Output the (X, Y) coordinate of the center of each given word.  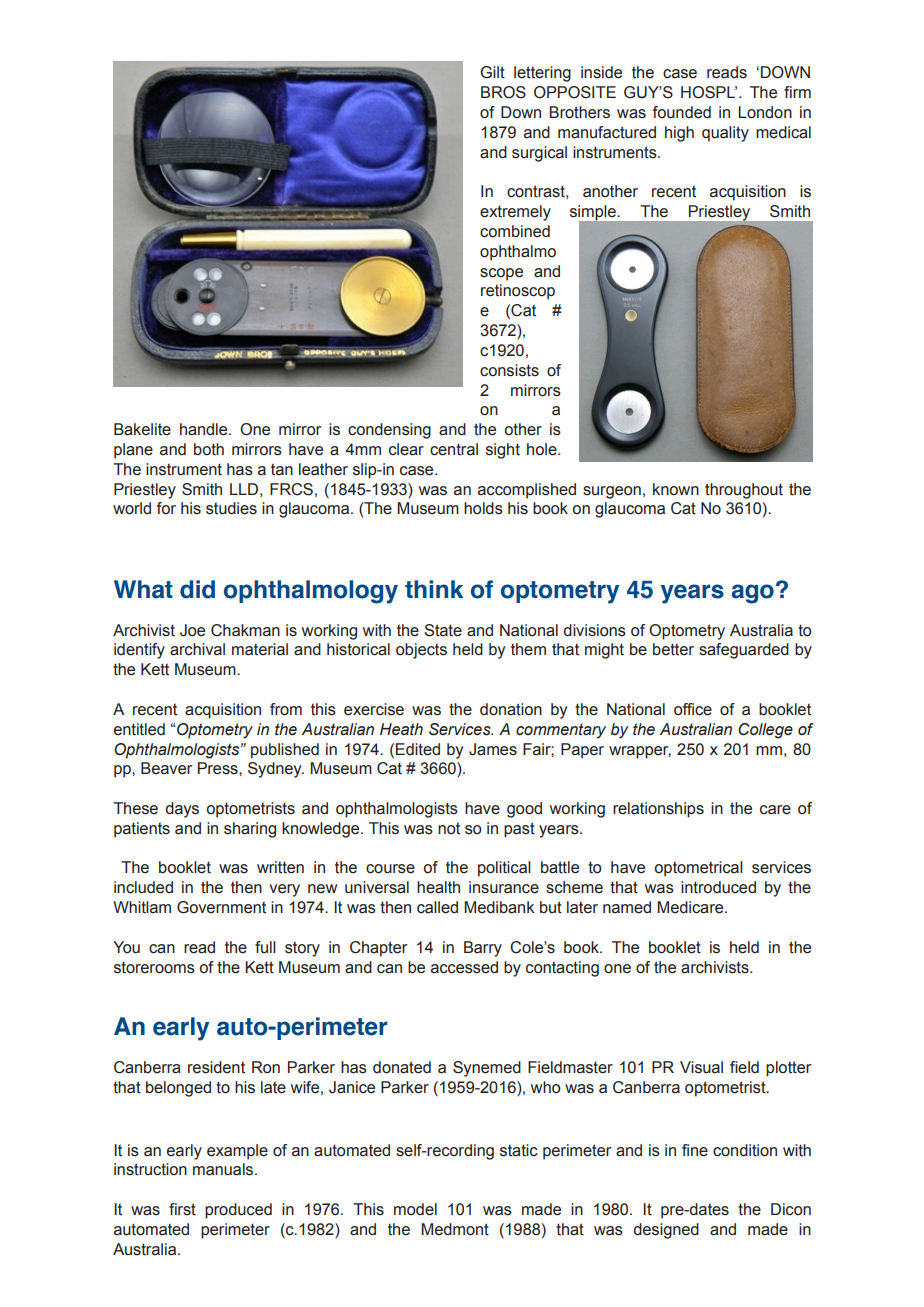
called (437, 907)
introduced (718, 887)
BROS (503, 92)
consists (509, 370)
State (443, 630)
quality (725, 134)
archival (197, 649)
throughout (744, 491)
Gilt (493, 72)
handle (205, 429)
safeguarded (744, 651)
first (182, 1209)
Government (221, 907)
